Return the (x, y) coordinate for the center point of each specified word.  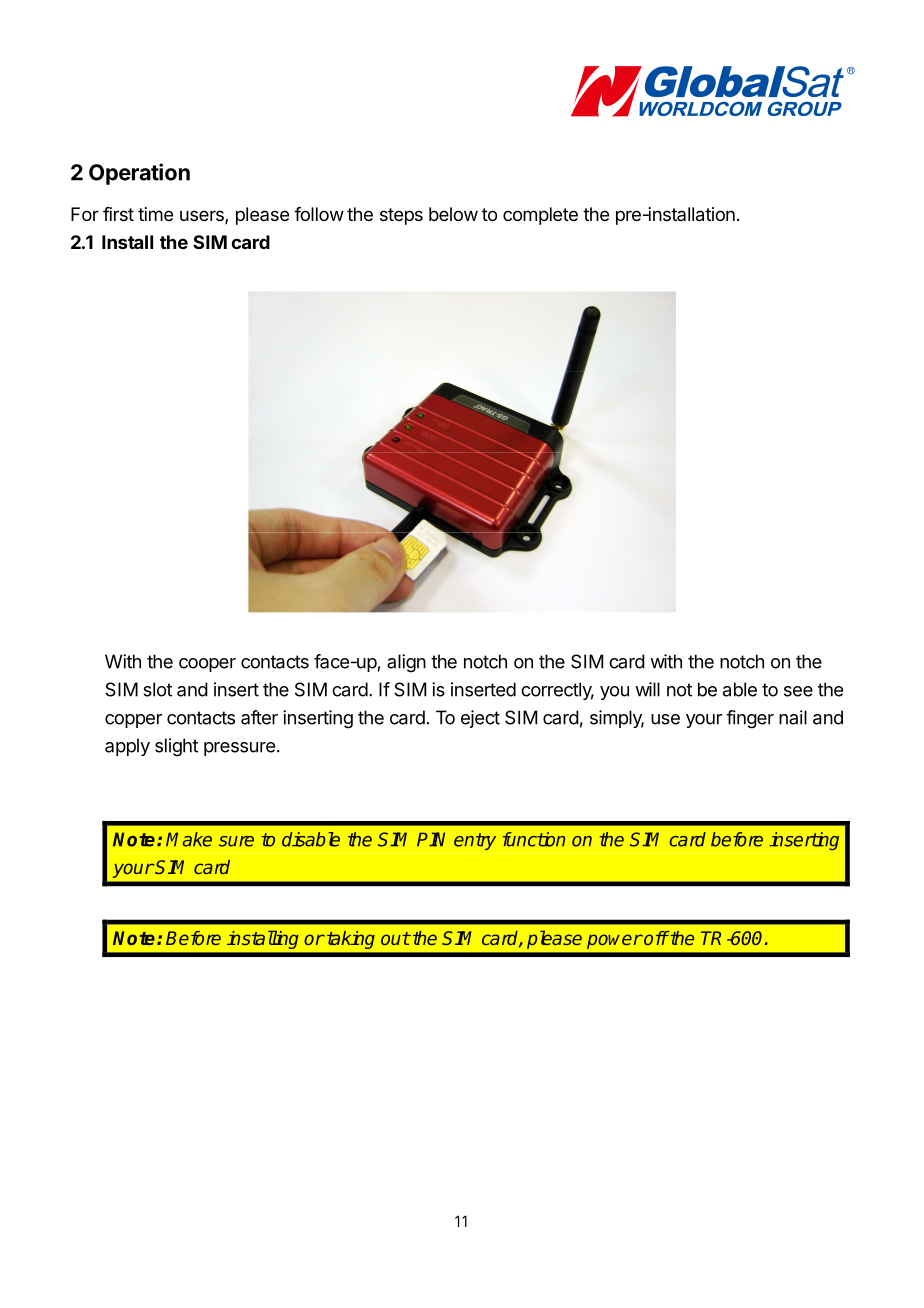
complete (540, 216)
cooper (207, 665)
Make (189, 839)
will (647, 689)
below (453, 214)
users (203, 217)
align (406, 663)
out (395, 938)
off (655, 938)
